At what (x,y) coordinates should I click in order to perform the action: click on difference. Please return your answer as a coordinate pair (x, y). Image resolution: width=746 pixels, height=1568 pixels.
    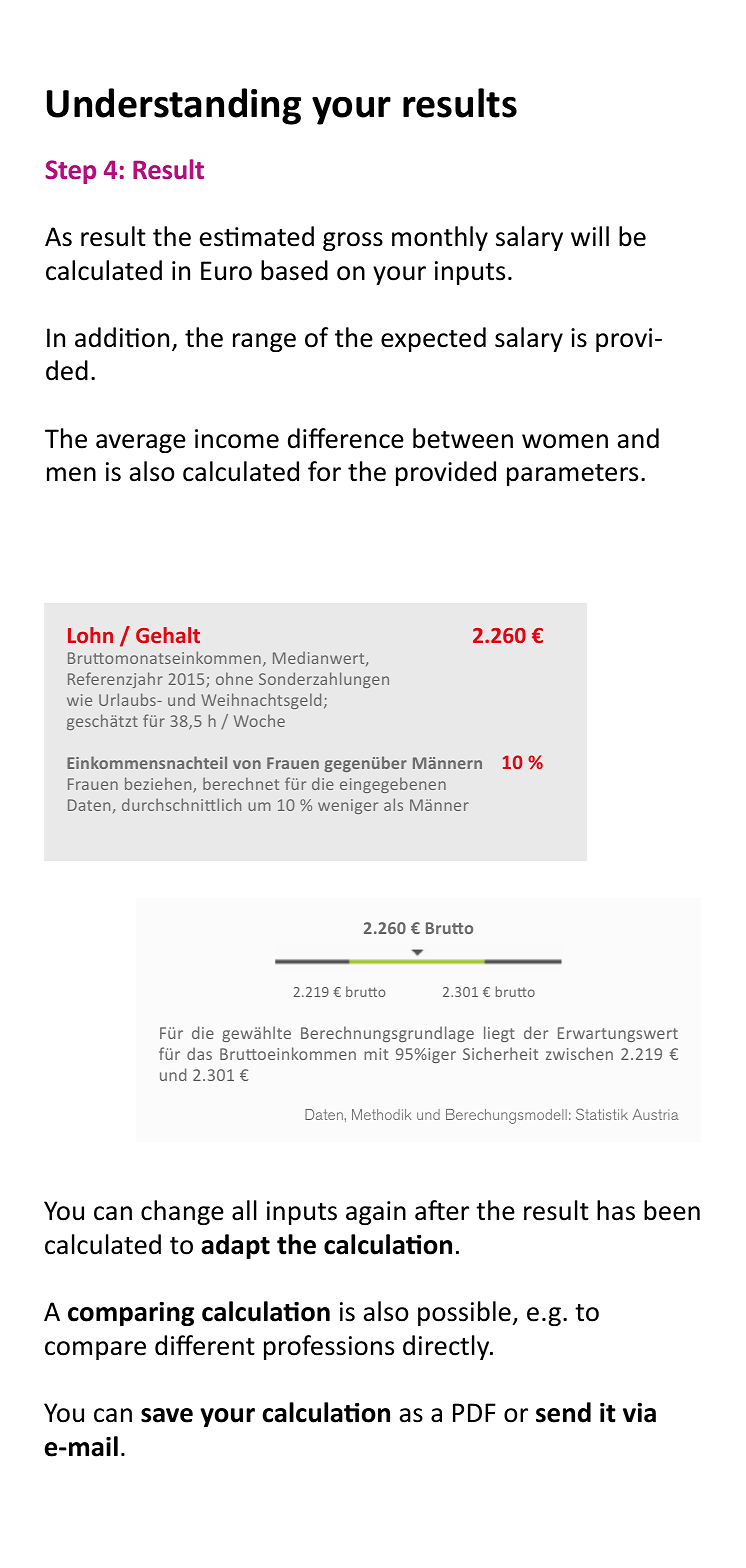
    Looking at the image, I should click on (346, 438).
